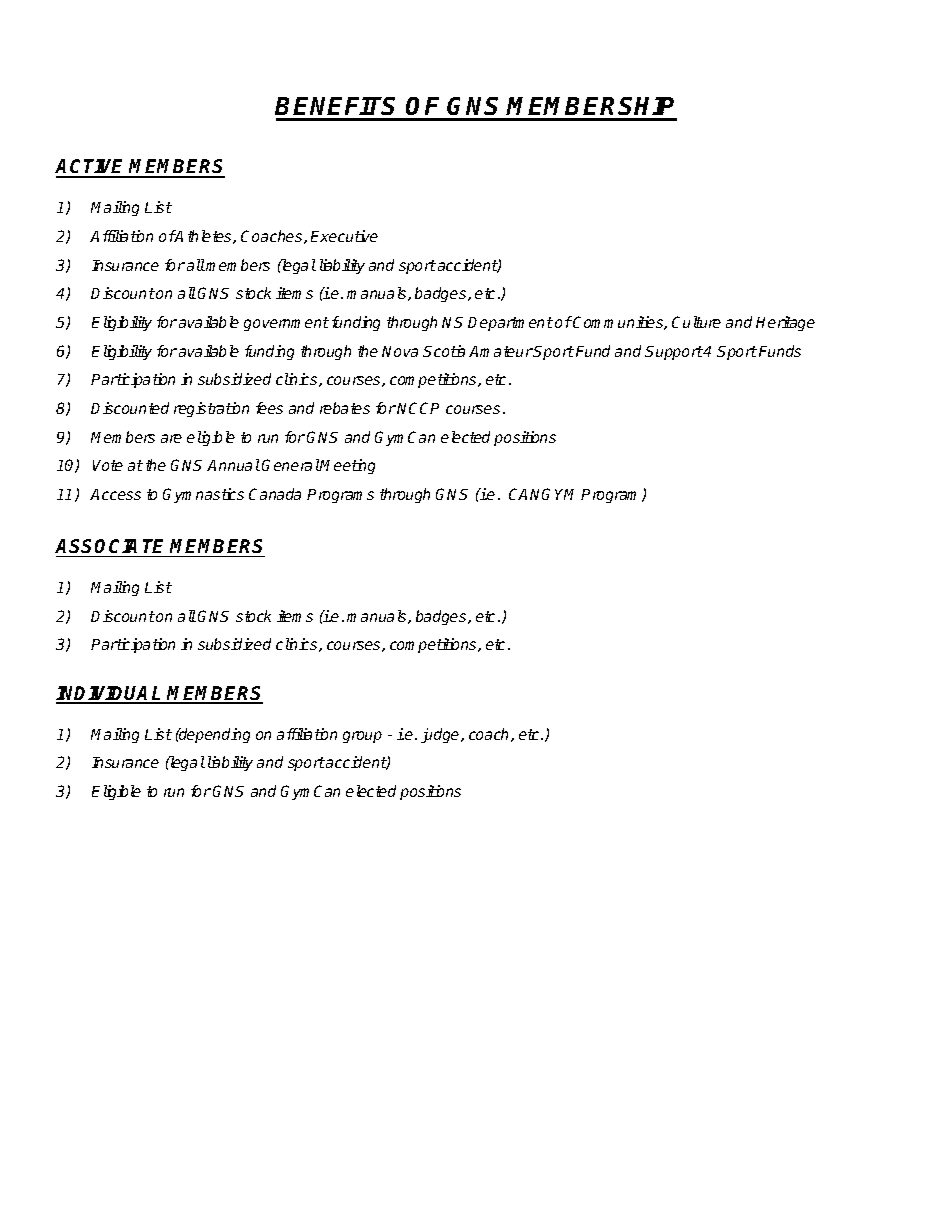 This screenshot has width=952, height=1232. I want to click on are, so click(171, 438).
